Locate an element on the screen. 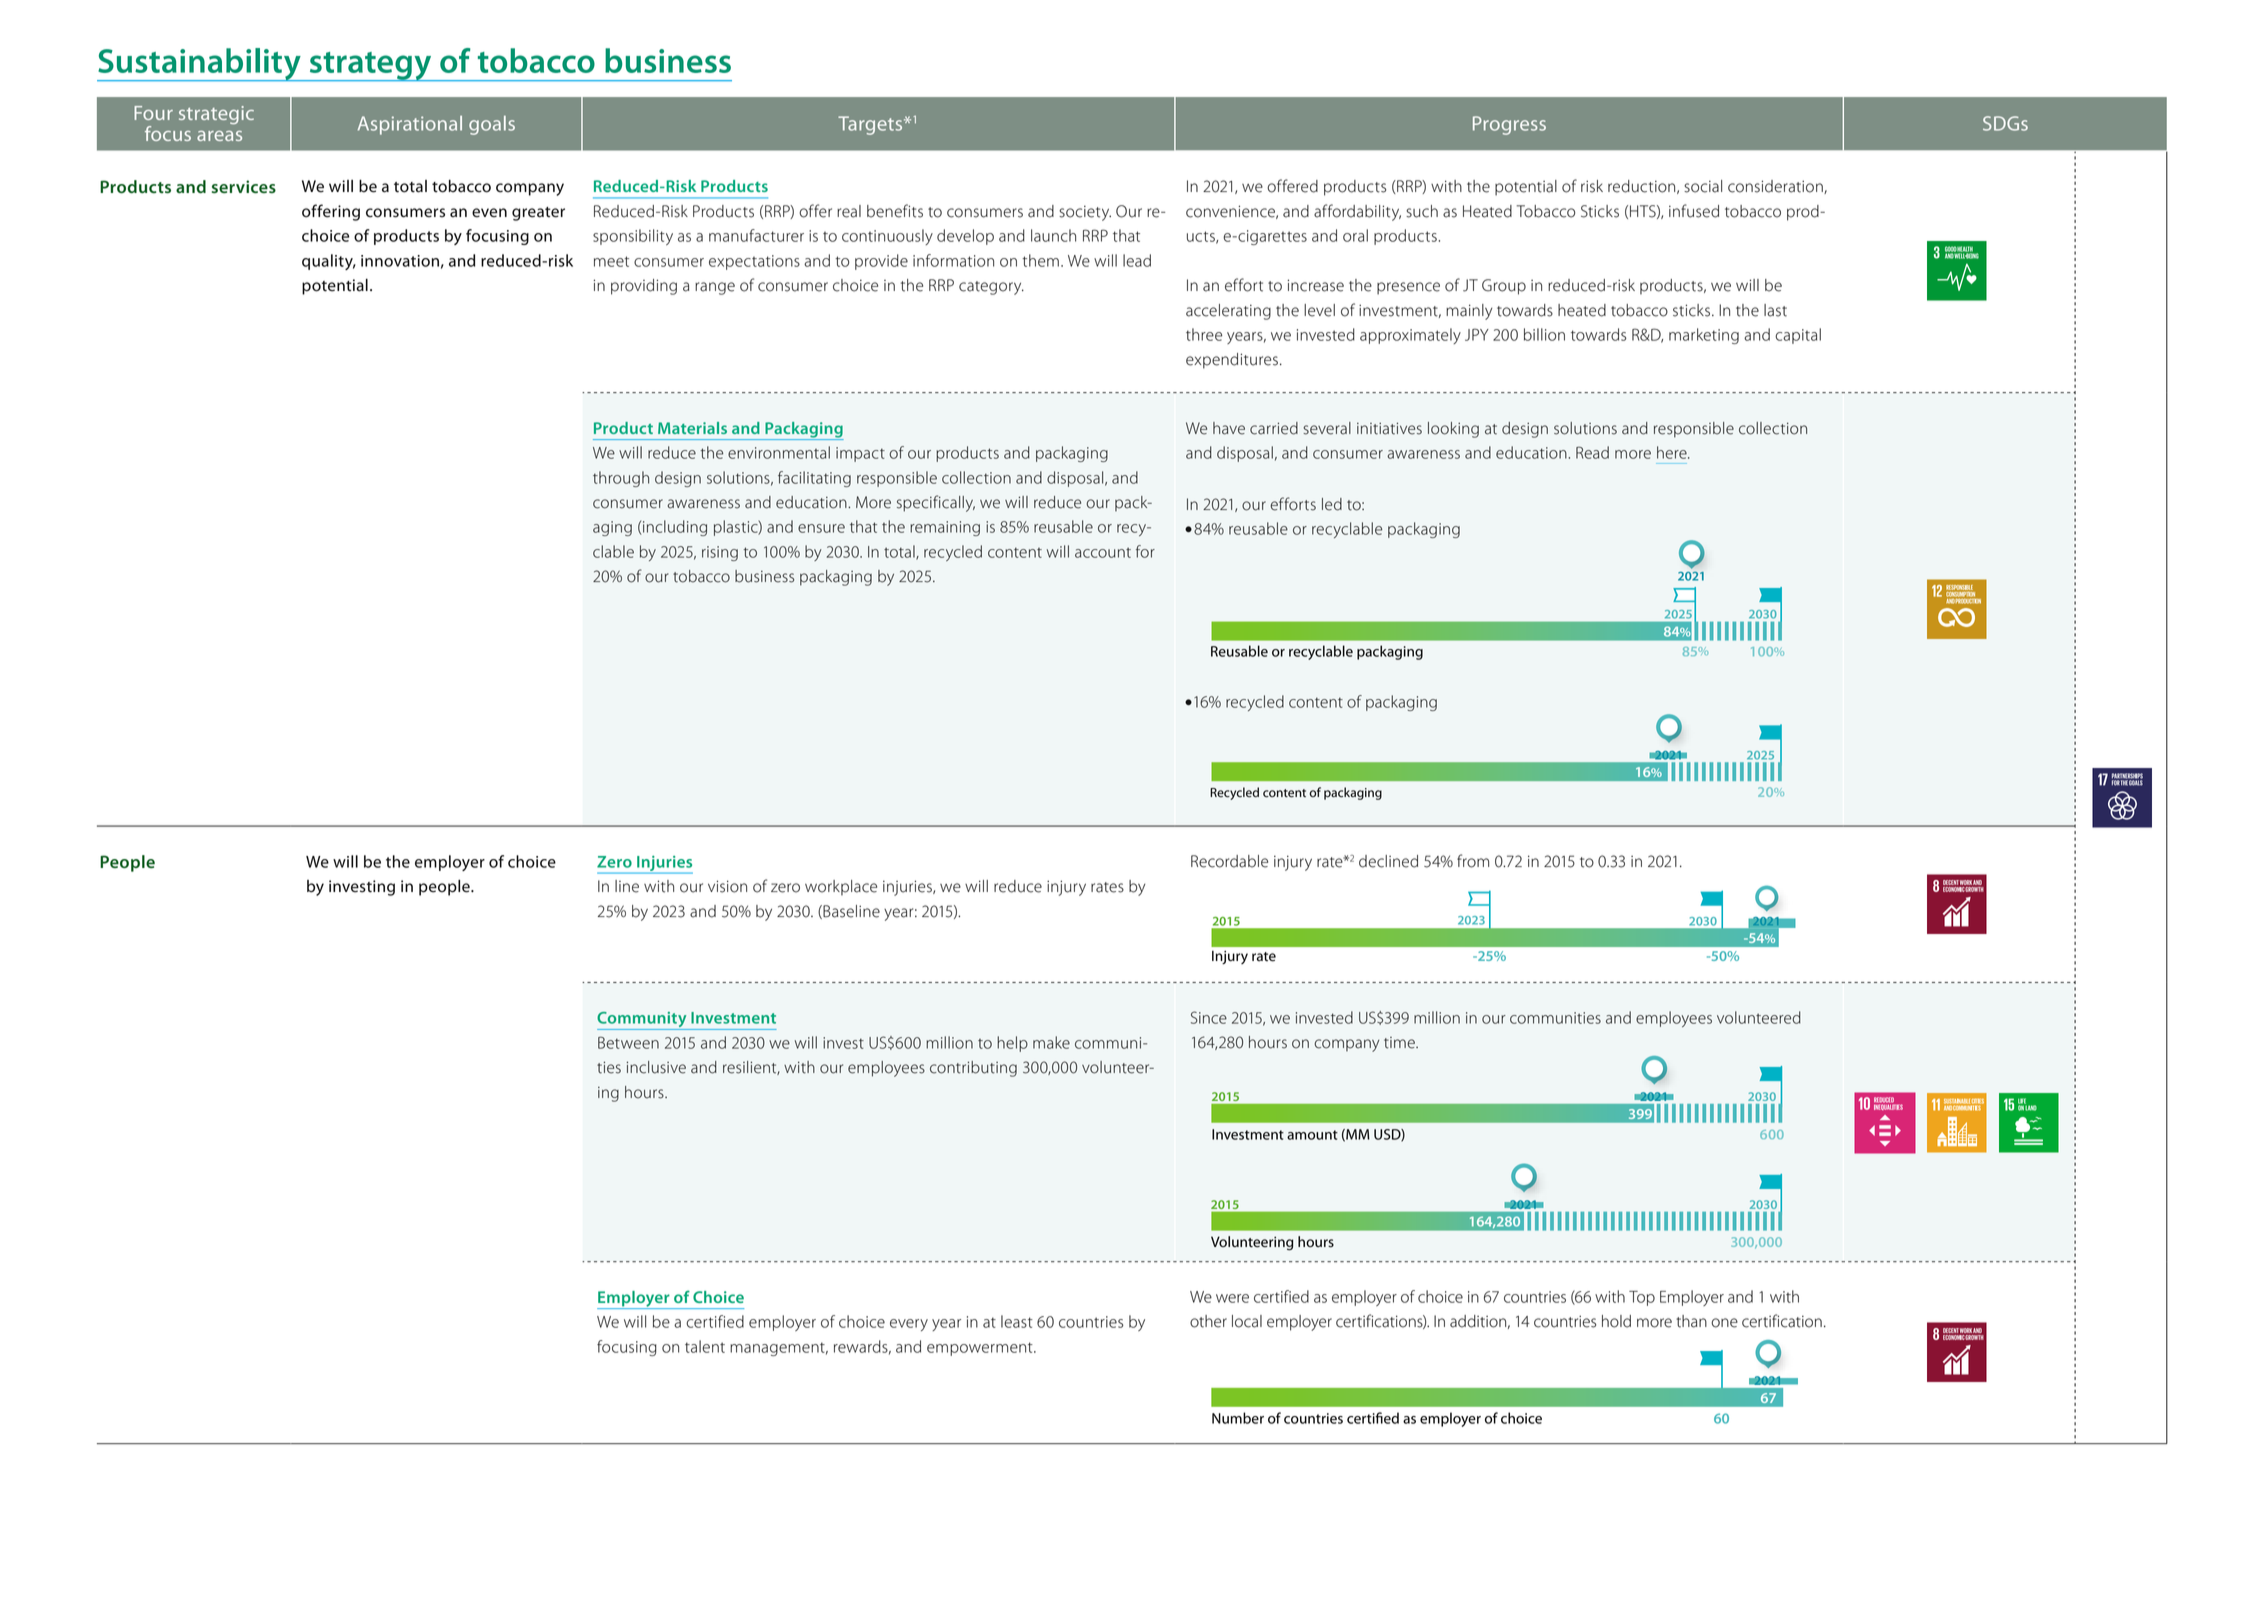 The height and width of the screenshot is (1601, 2264). vision is located at coordinates (727, 886).
